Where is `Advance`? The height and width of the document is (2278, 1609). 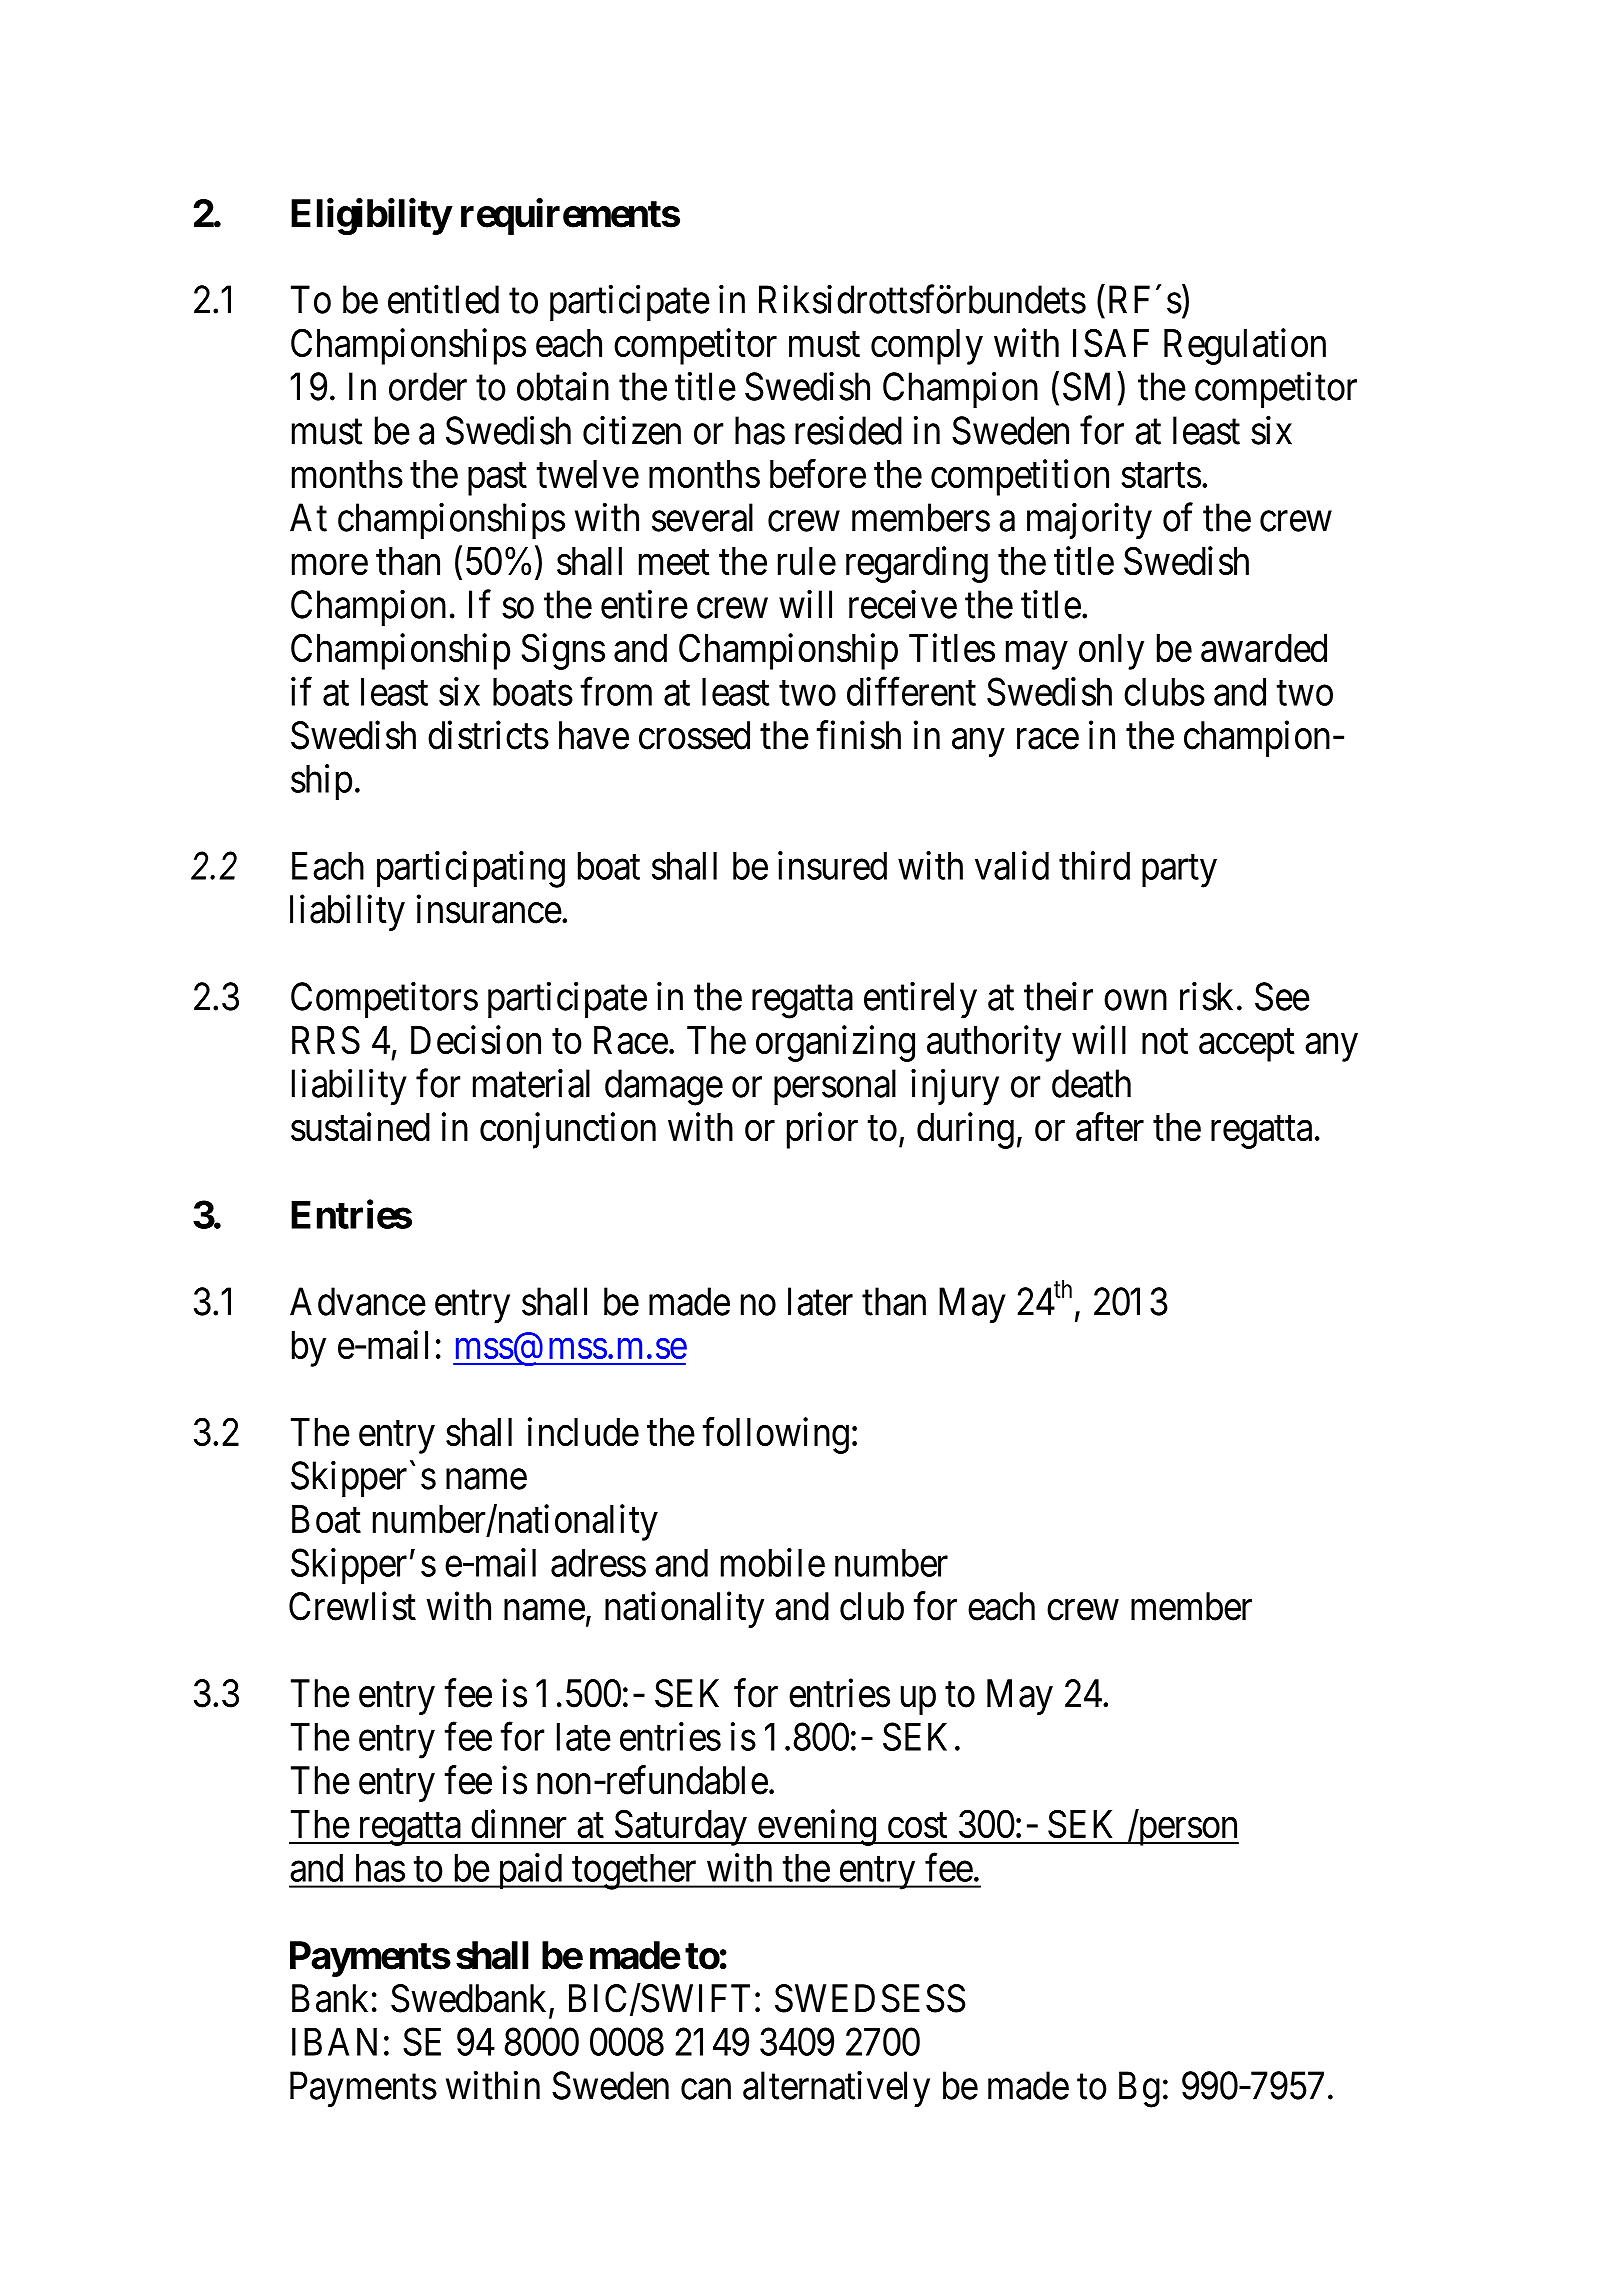 Advance is located at coordinates (358, 1301).
